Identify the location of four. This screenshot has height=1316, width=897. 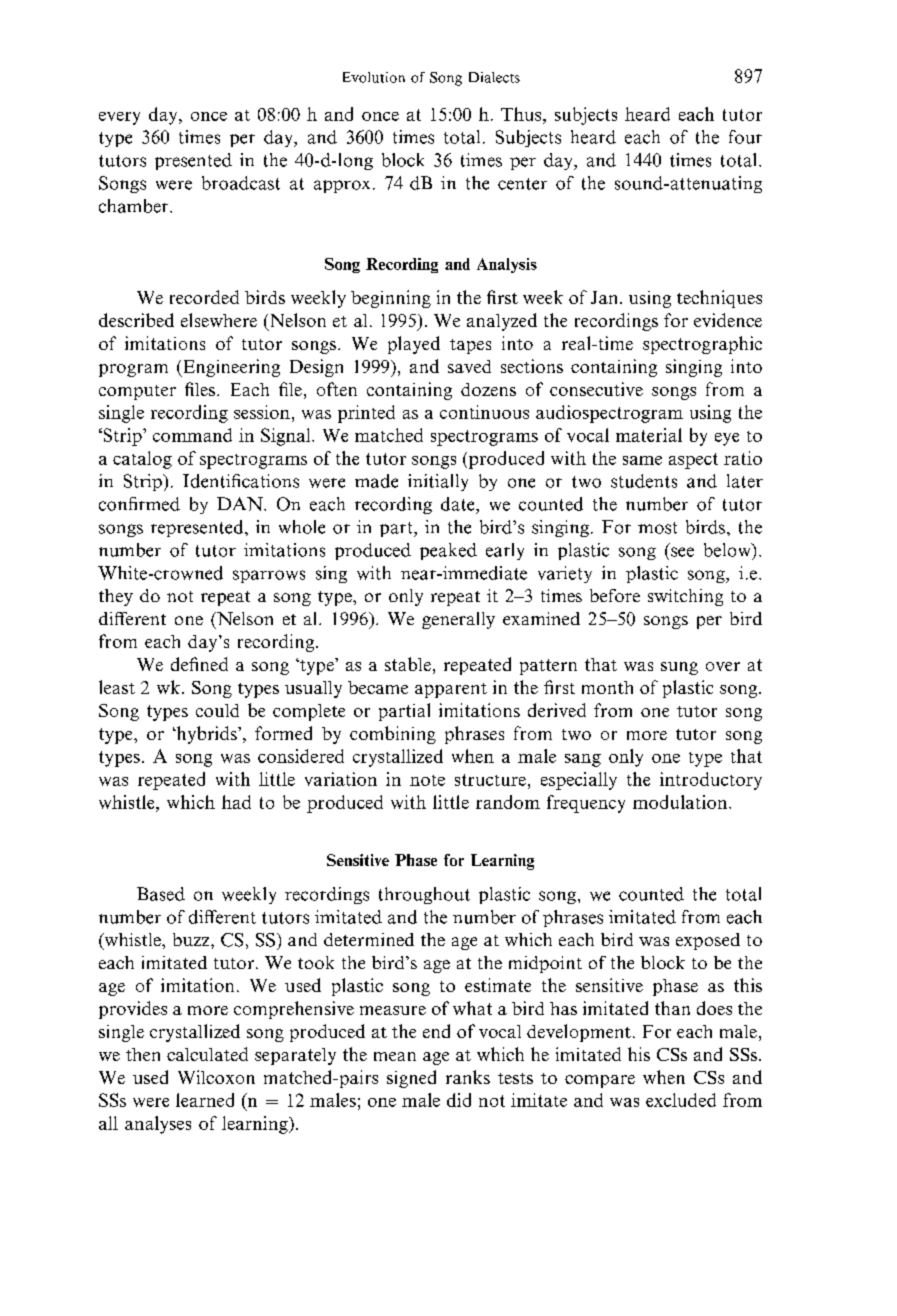
(745, 137).
